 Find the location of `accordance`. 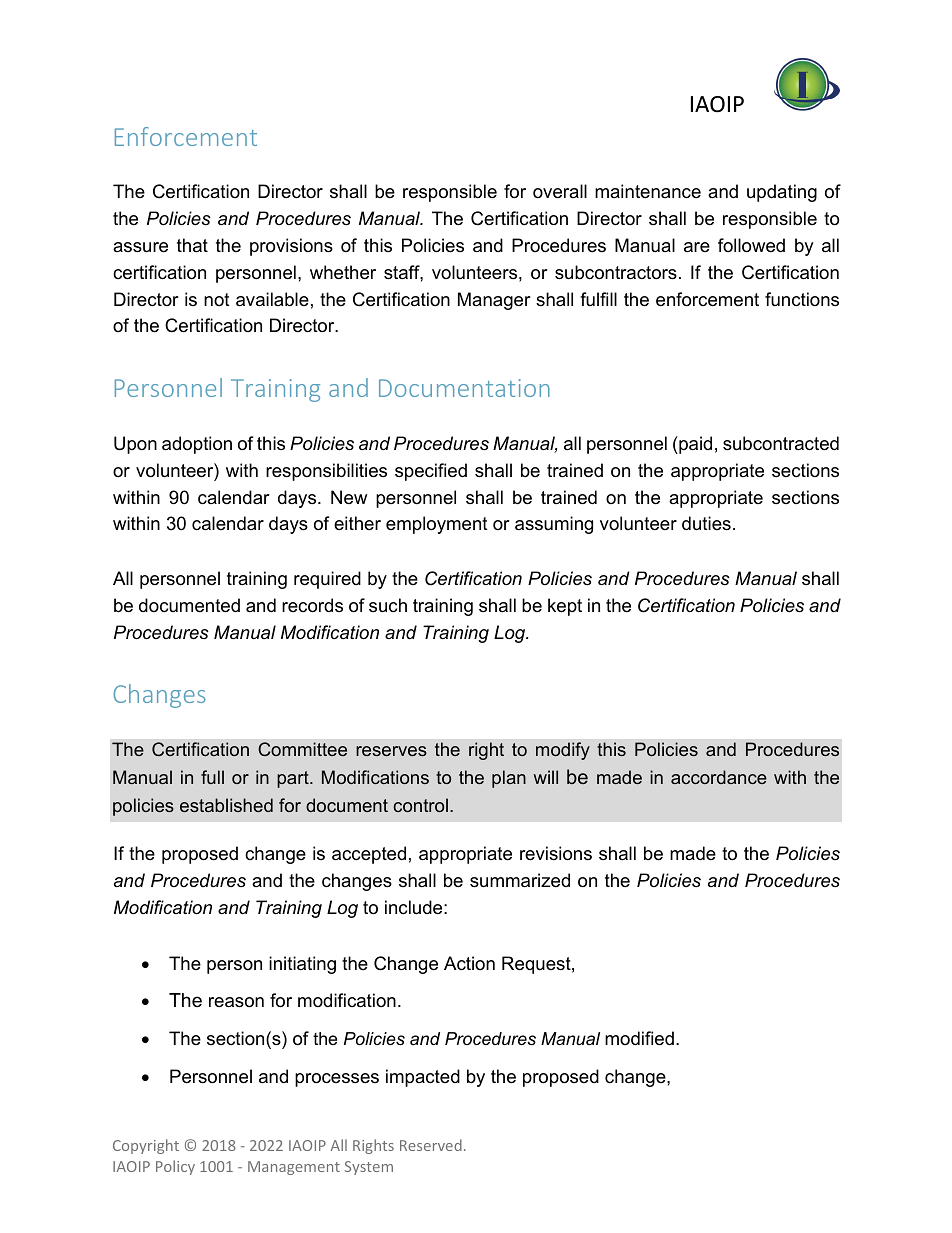

accordance is located at coordinates (719, 777).
